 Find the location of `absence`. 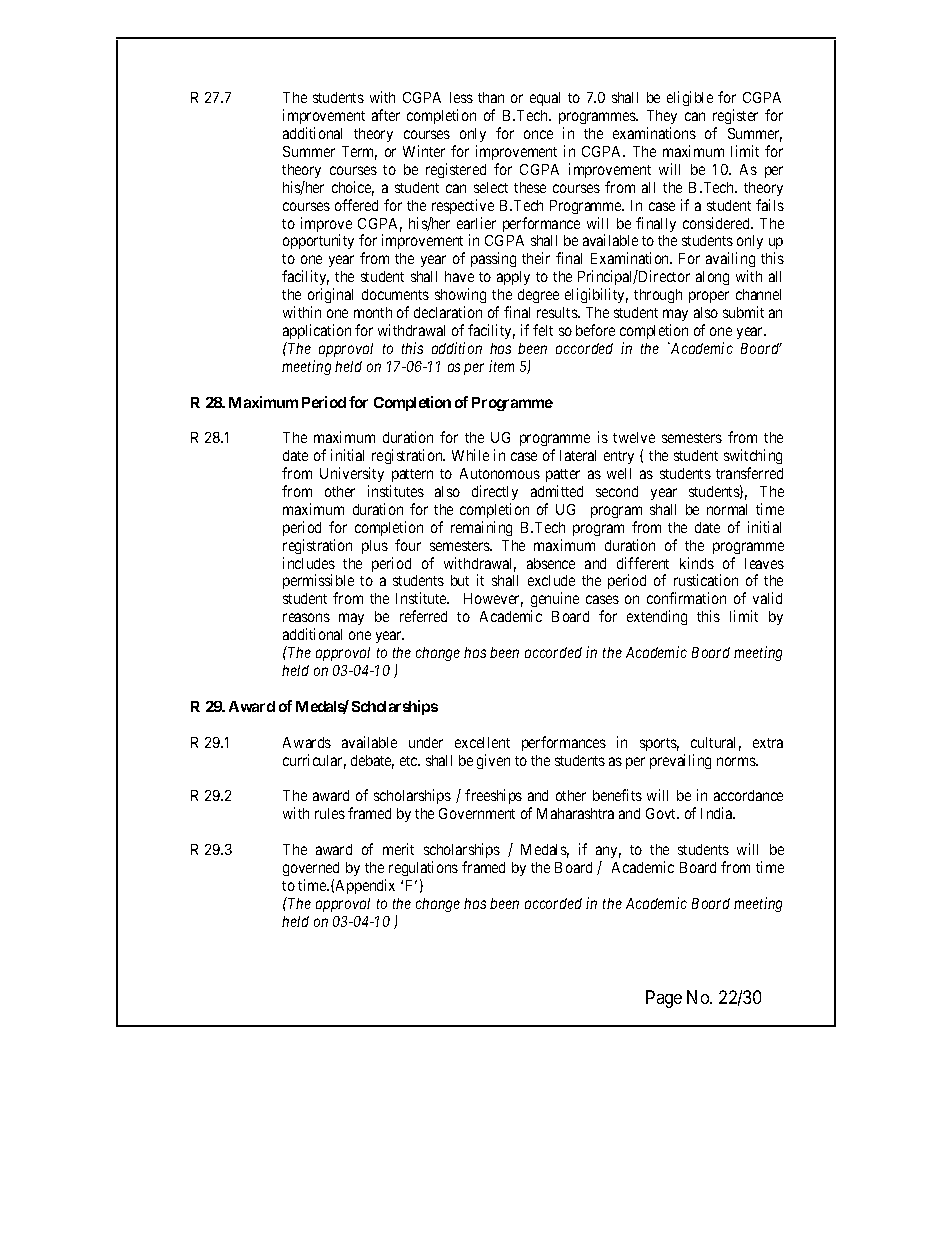

absence is located at coordinates (551, 563).
